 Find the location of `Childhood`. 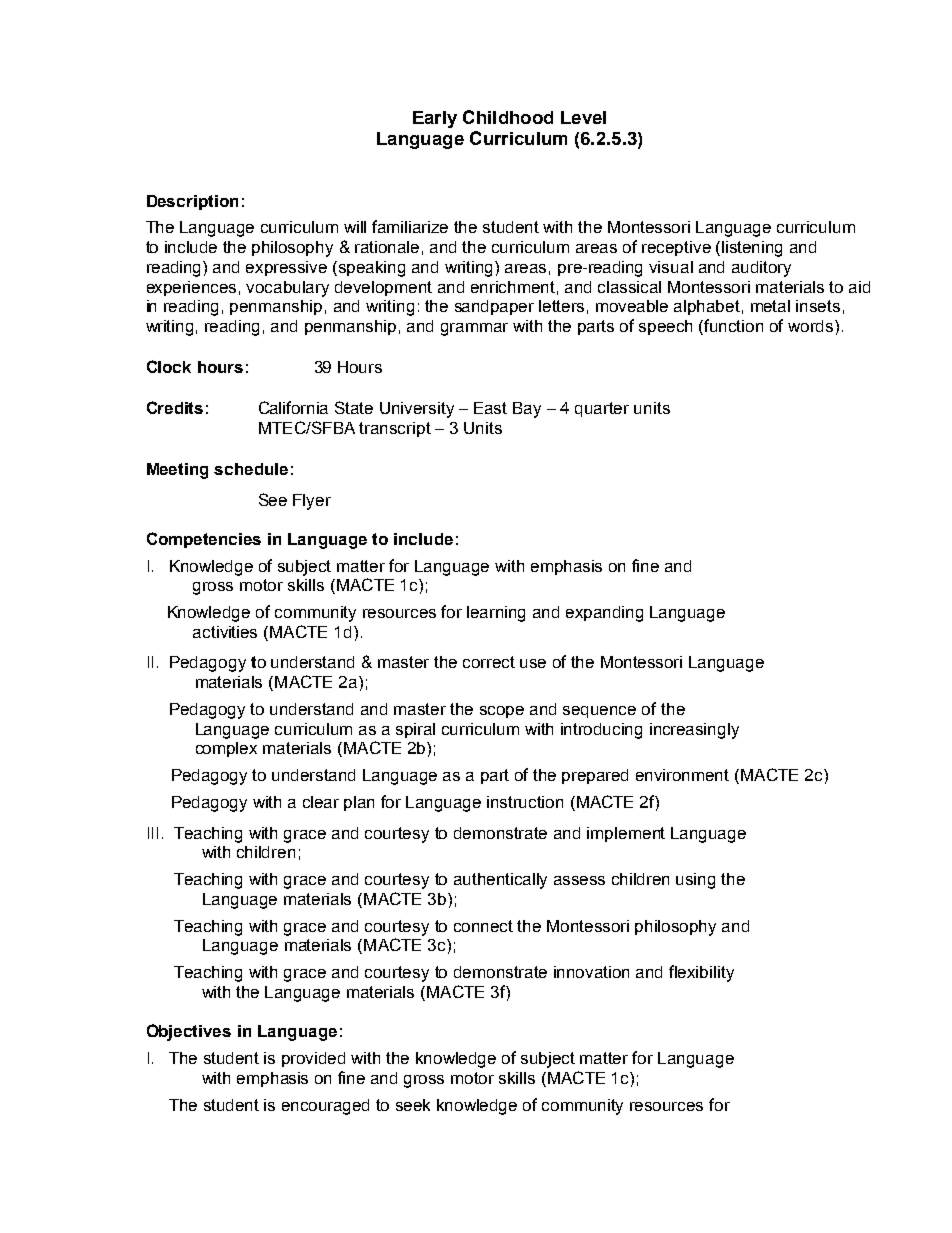

Childhood is located at coordinates (508, 117).
